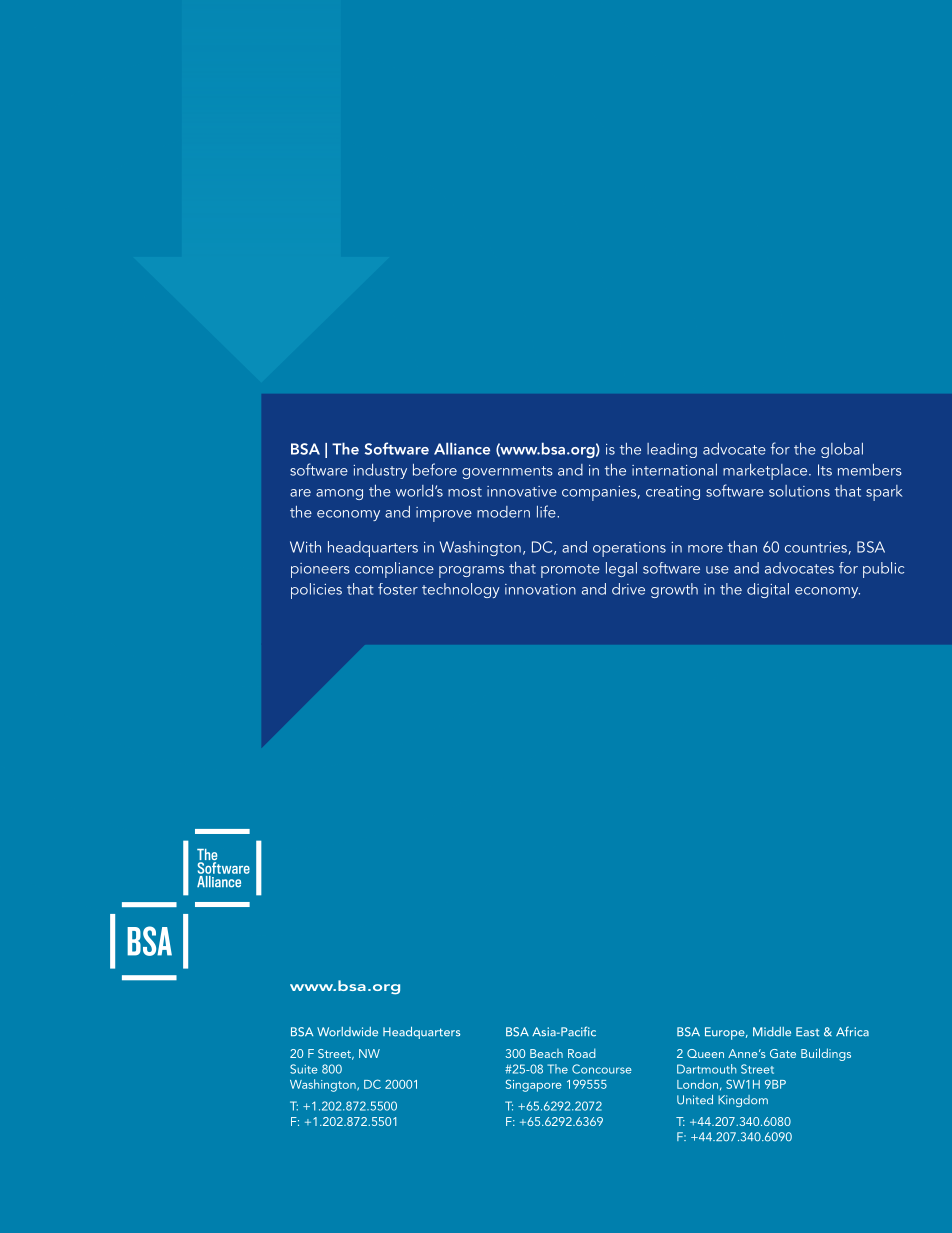 The width and height of the screenshot is (952, 1233). I want to click on Queen, so click(705, 1053).
